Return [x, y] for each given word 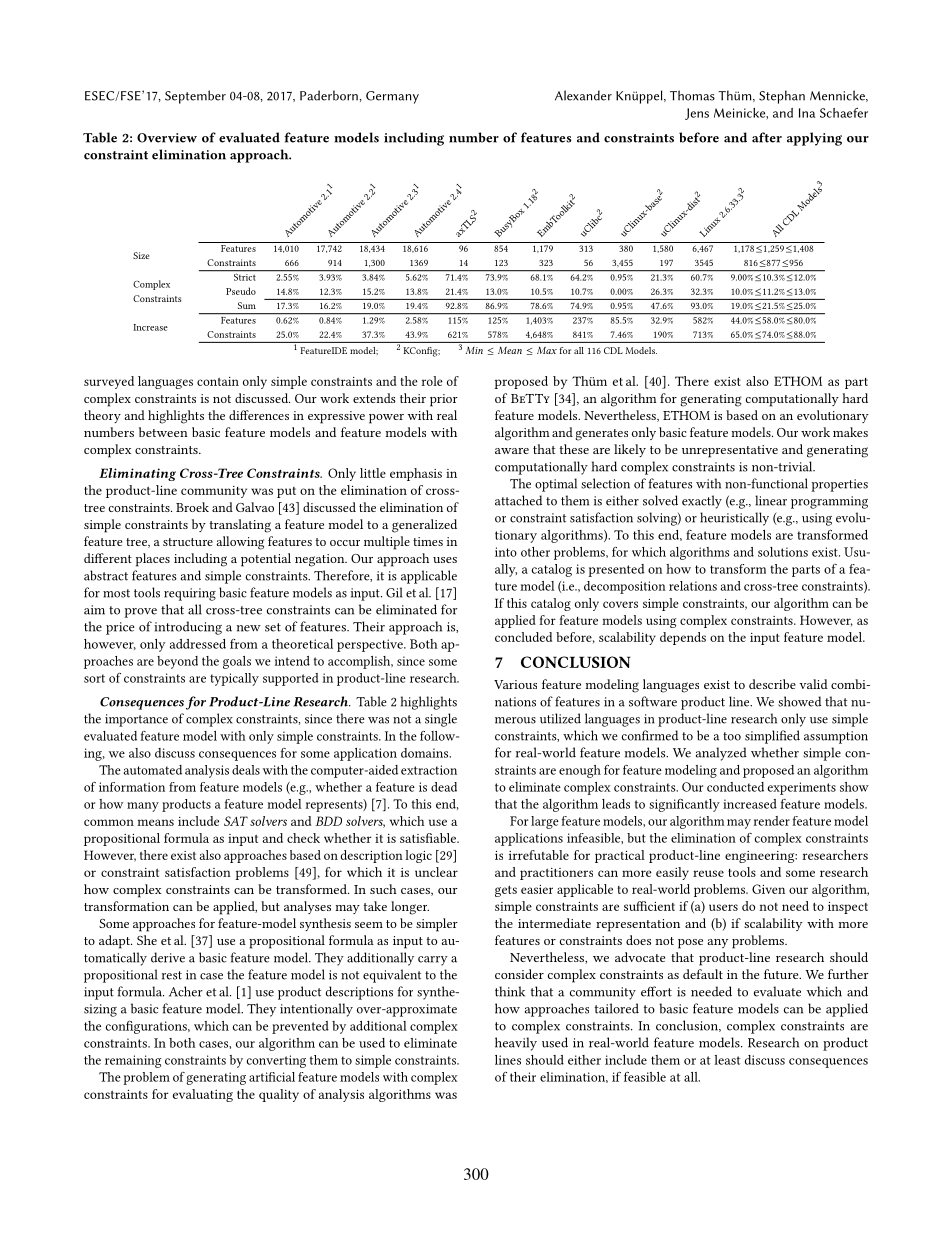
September [195, 97]
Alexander [583, 95]
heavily [516, 1044]
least [727, 1060]
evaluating [203, 1095]
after [767, 137]
